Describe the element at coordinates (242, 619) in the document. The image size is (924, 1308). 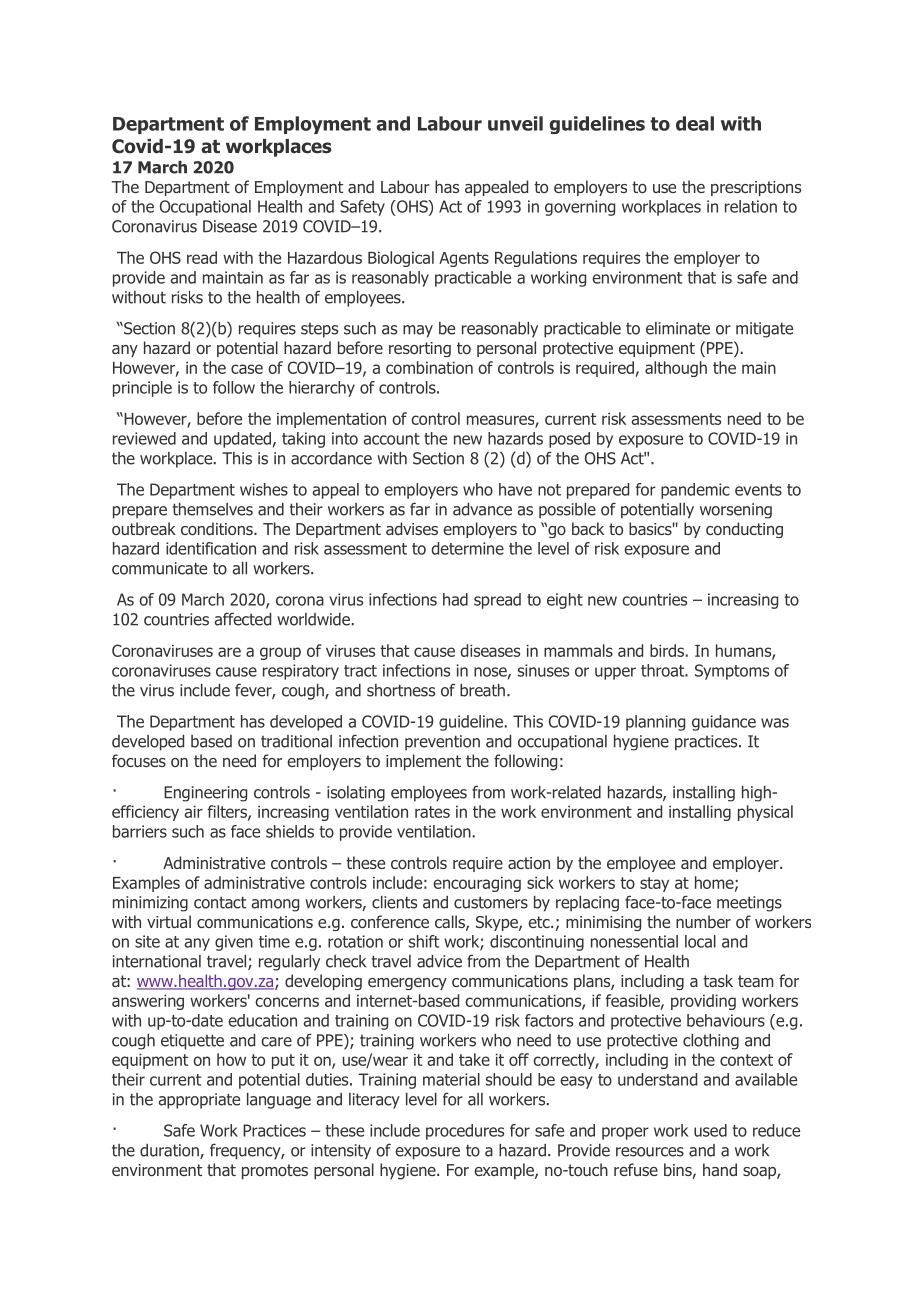
I see `affected` at that location.
